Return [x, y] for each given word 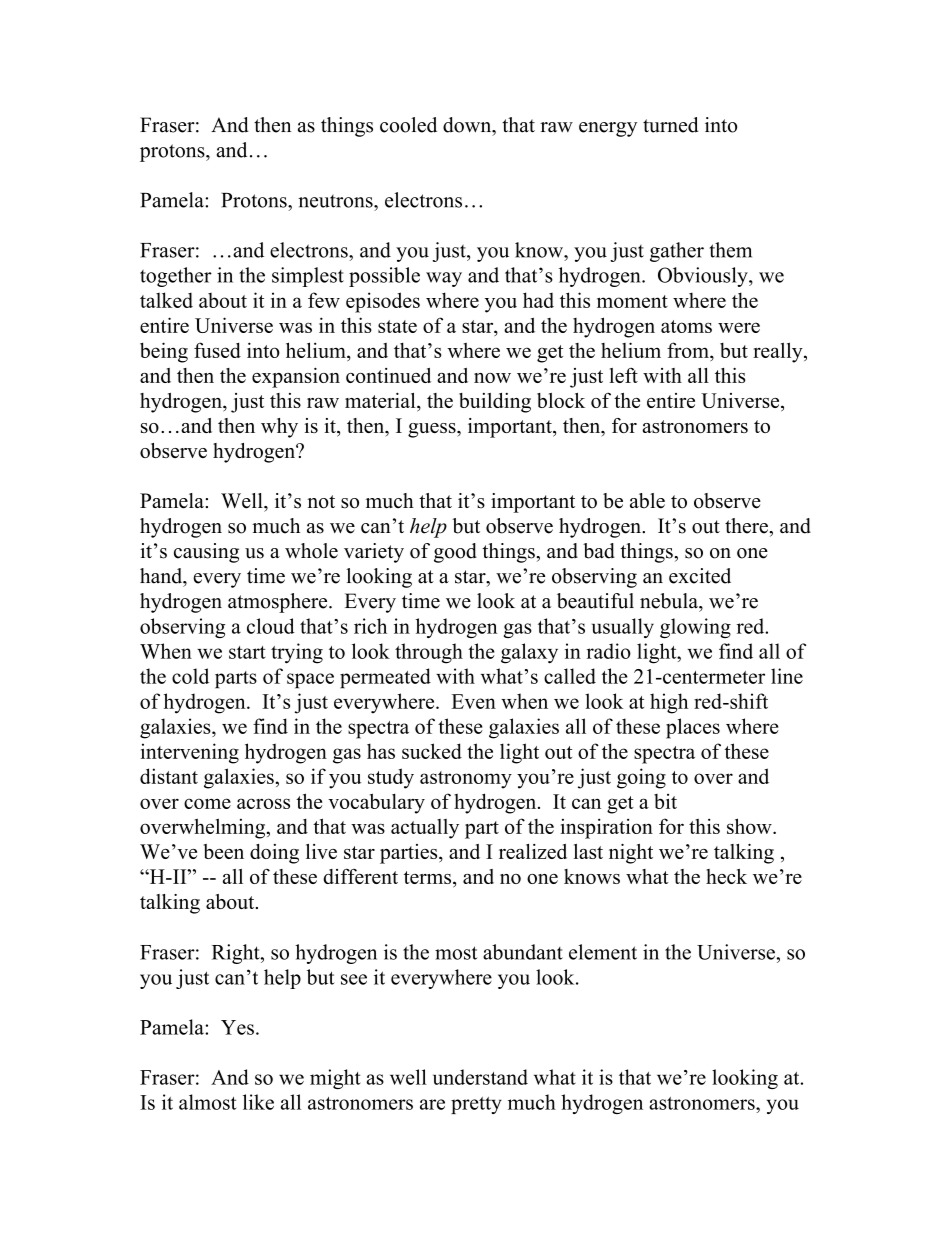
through [429, 653]
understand [480, 1077]
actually [425, 829]
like [258, 1102]
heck [726, 876]
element [603, 952]
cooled [408, 125]
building [495, 403]
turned [670, 125]
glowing [695, 628]
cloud [271, 626]
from [689, 351]
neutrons [336, 201]
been [224, 851]
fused [217, 350]
